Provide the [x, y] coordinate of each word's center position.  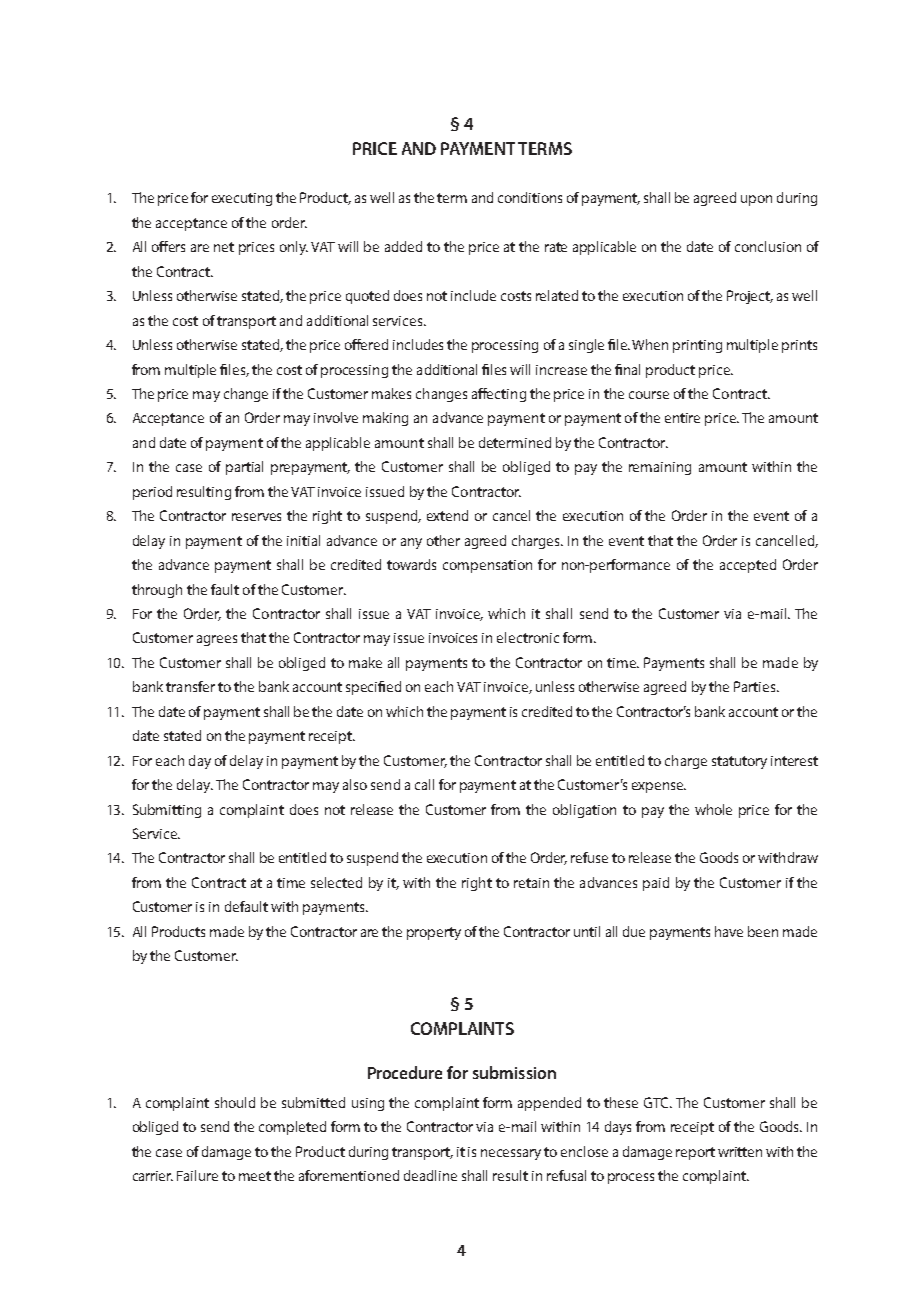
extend [447, 515]
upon [756, 200]
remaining [660, 468]
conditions [530, 197]
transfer [190, 686]
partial [244, 468]
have [729, 931]
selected [336, 882]
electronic [528, 637]
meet [255, 1176]
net [224, 247]
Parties [756, 686]
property [434, 933]
